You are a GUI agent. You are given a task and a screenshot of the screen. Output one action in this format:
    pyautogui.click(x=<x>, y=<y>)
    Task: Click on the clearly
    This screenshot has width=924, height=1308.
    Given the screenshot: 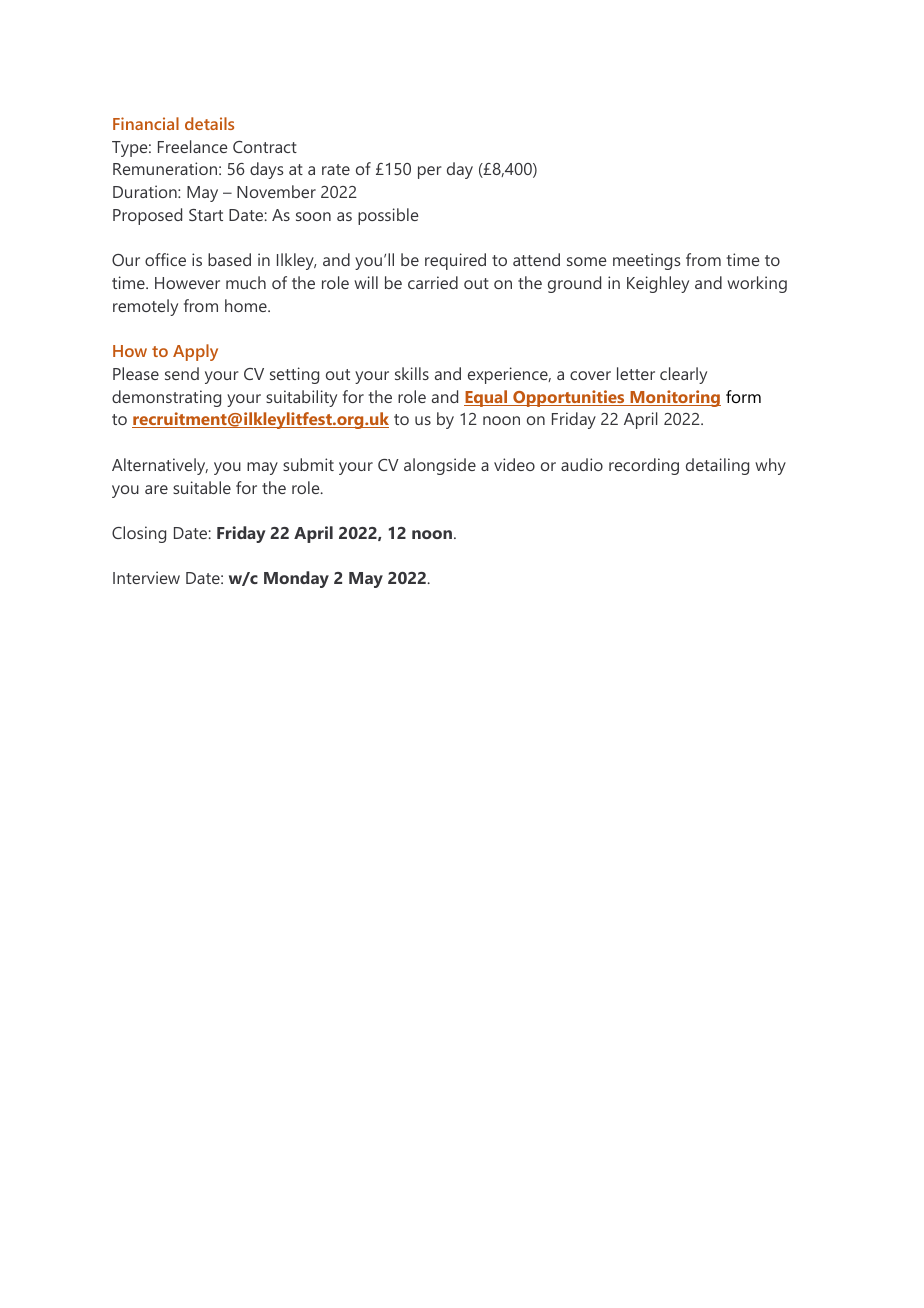 What is the action you would take?
    pyautogui.click(x=683, y=375)
